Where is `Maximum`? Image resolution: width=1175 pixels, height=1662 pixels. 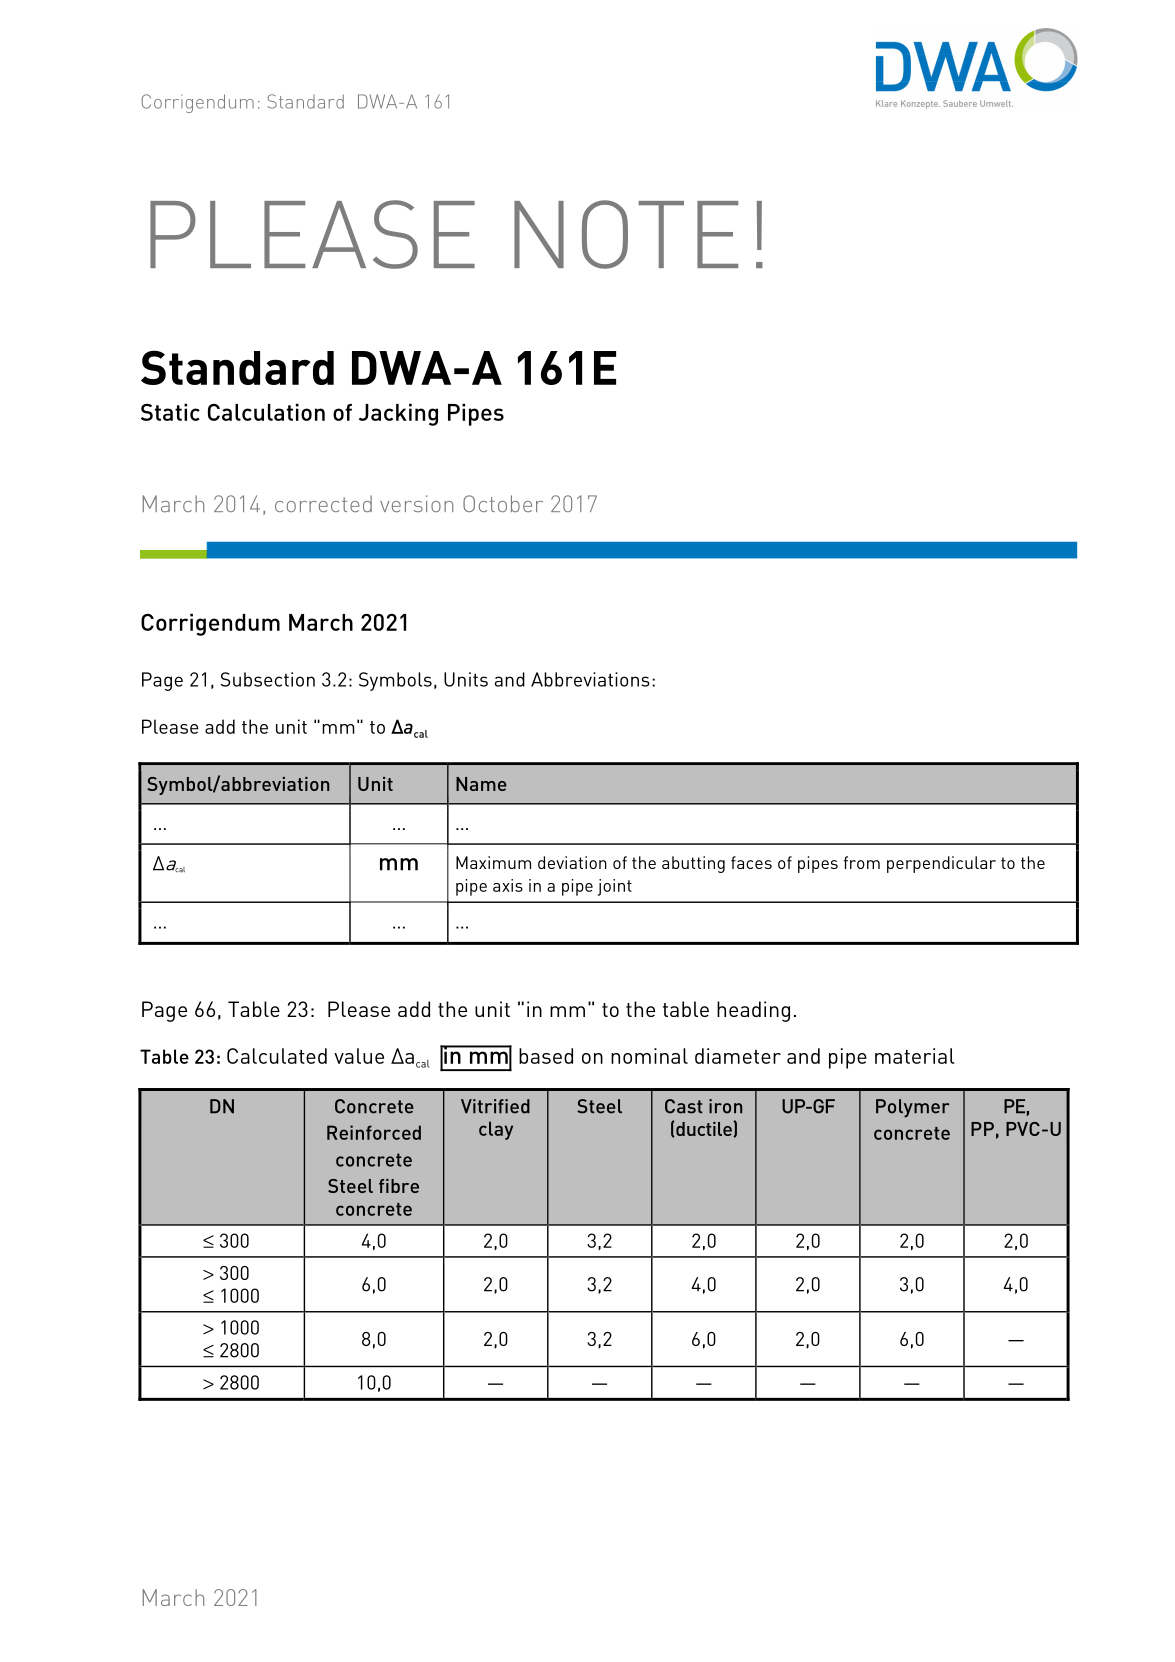 Maximum is located at coordinates (493, 862).
